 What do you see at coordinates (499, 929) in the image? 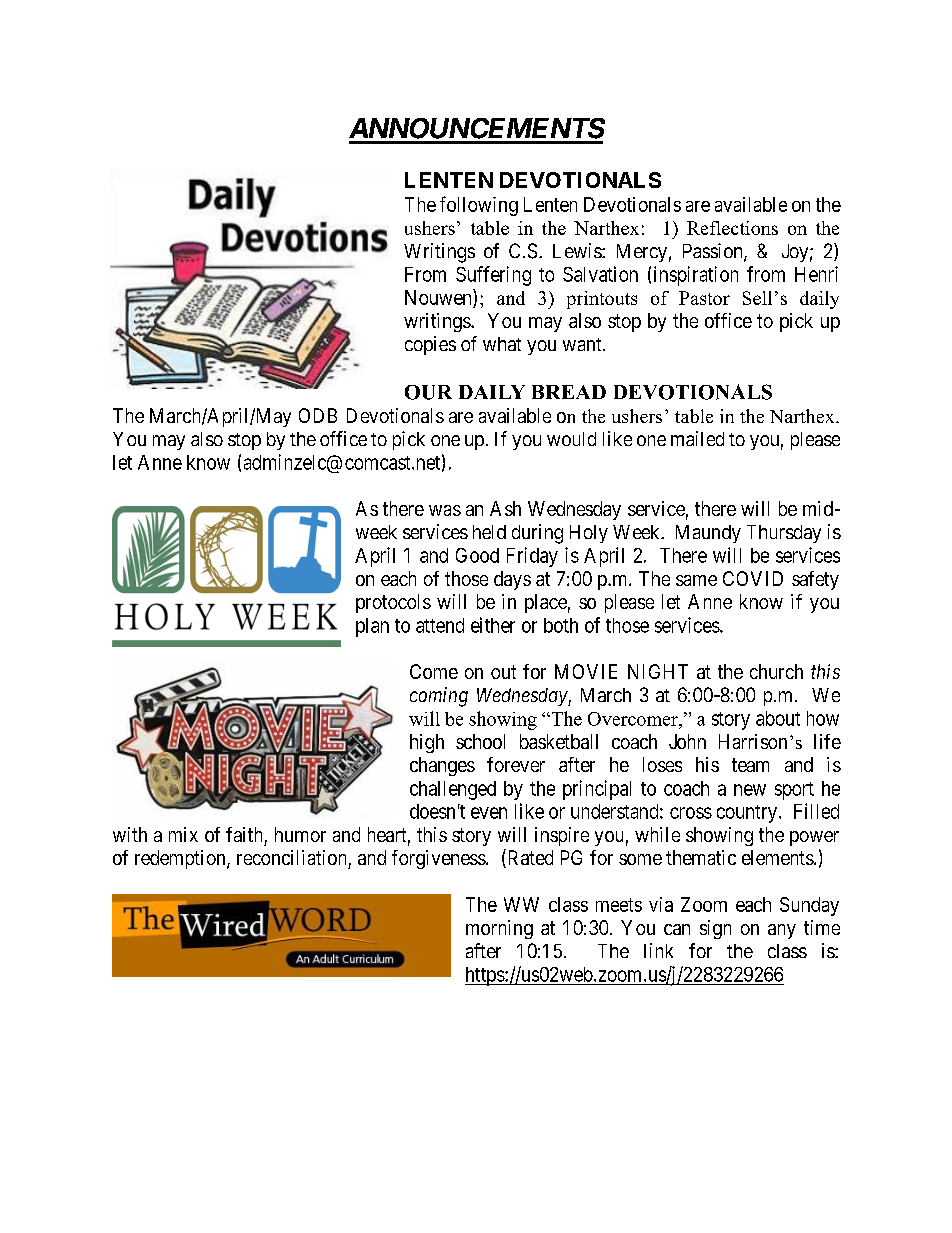
I see `morning` at bounding box center [499, 929].
